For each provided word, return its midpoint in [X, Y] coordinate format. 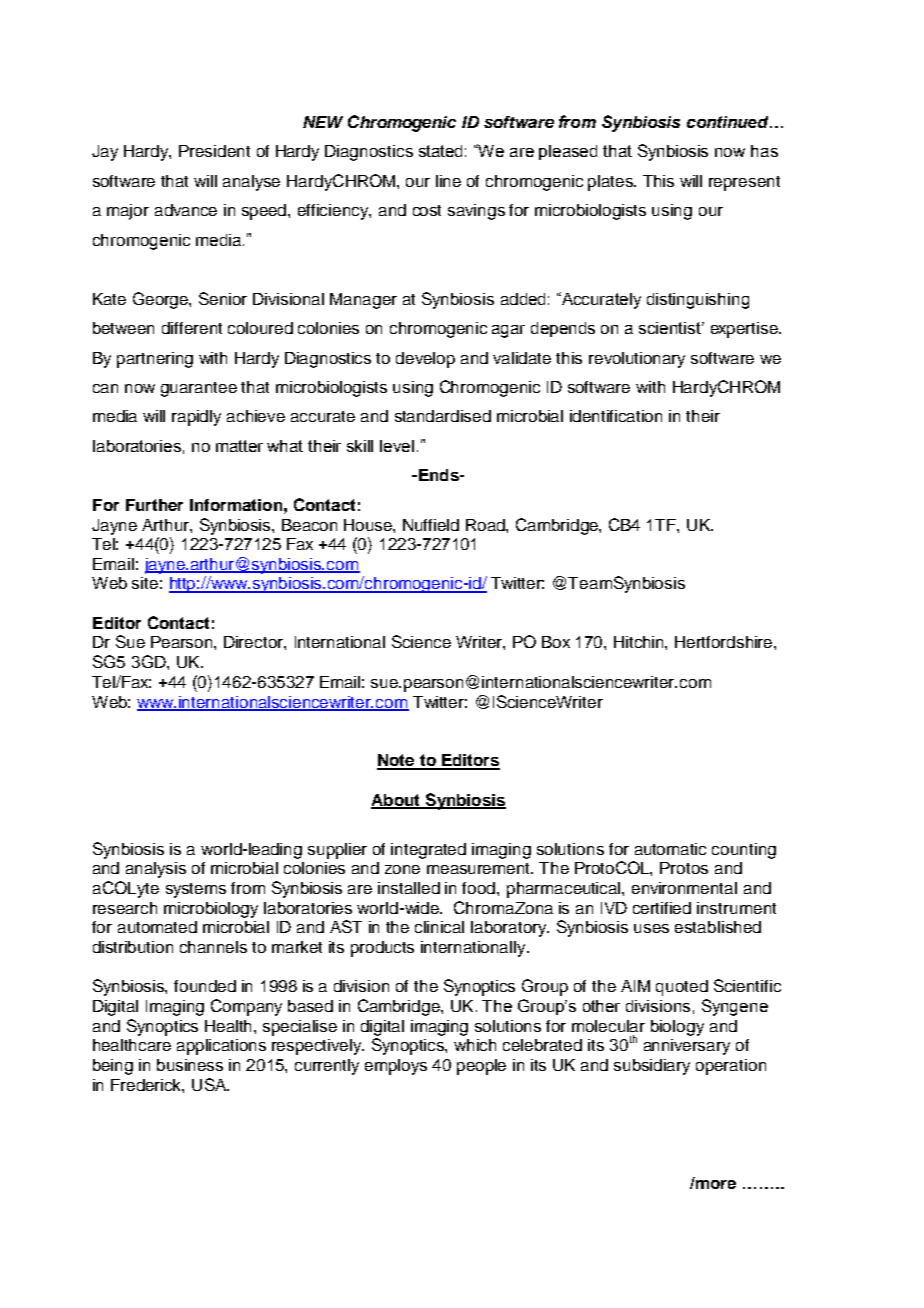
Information [236, 505]
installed [409, 888]
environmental [684, 888]
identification [616, 416]
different [192, 328]
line [448, 181]
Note [397, 761]
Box [556, 642]
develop [425, 360]
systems [196, 890]
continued [729, 122]
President [214, 151]
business [190, 1065]
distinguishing [698, 301]
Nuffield [431, 525]
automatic [670, 849]
